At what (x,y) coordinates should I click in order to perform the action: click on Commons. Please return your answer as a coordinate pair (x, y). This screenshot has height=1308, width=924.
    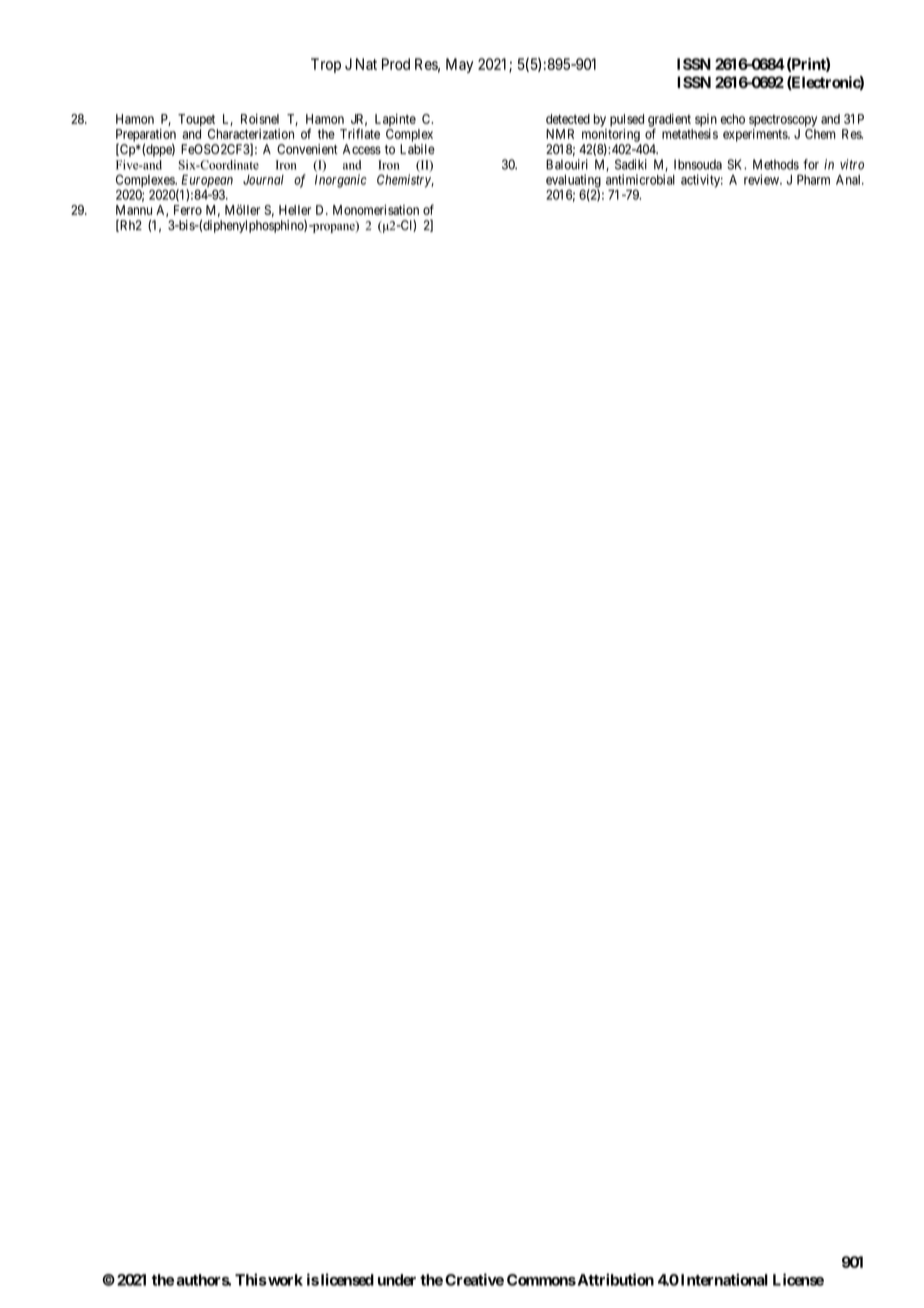
    Looking at the image, I should click on (541, 1280).
